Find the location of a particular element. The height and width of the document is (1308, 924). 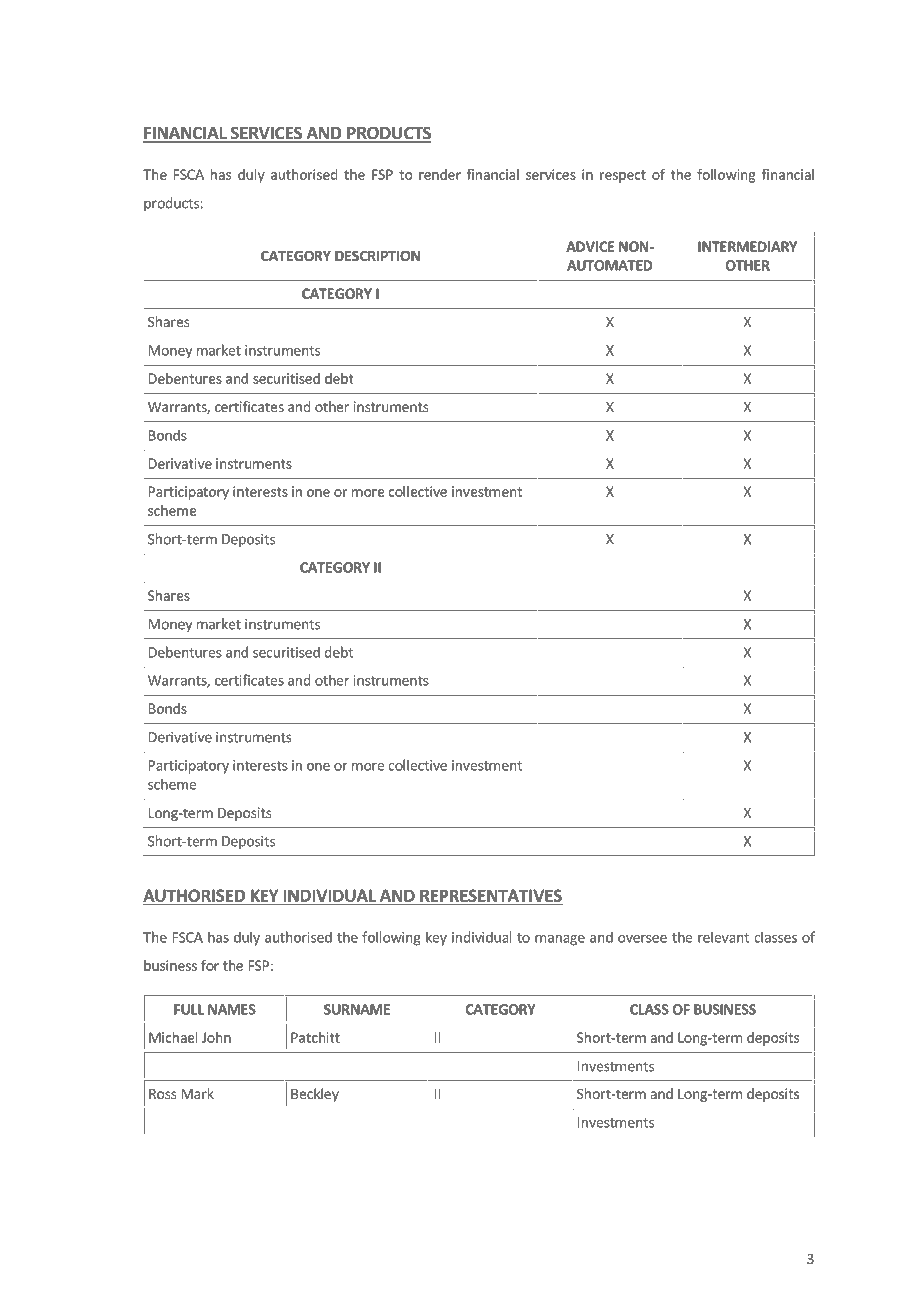

SURNAME is located at coordinates (357, 1009).
